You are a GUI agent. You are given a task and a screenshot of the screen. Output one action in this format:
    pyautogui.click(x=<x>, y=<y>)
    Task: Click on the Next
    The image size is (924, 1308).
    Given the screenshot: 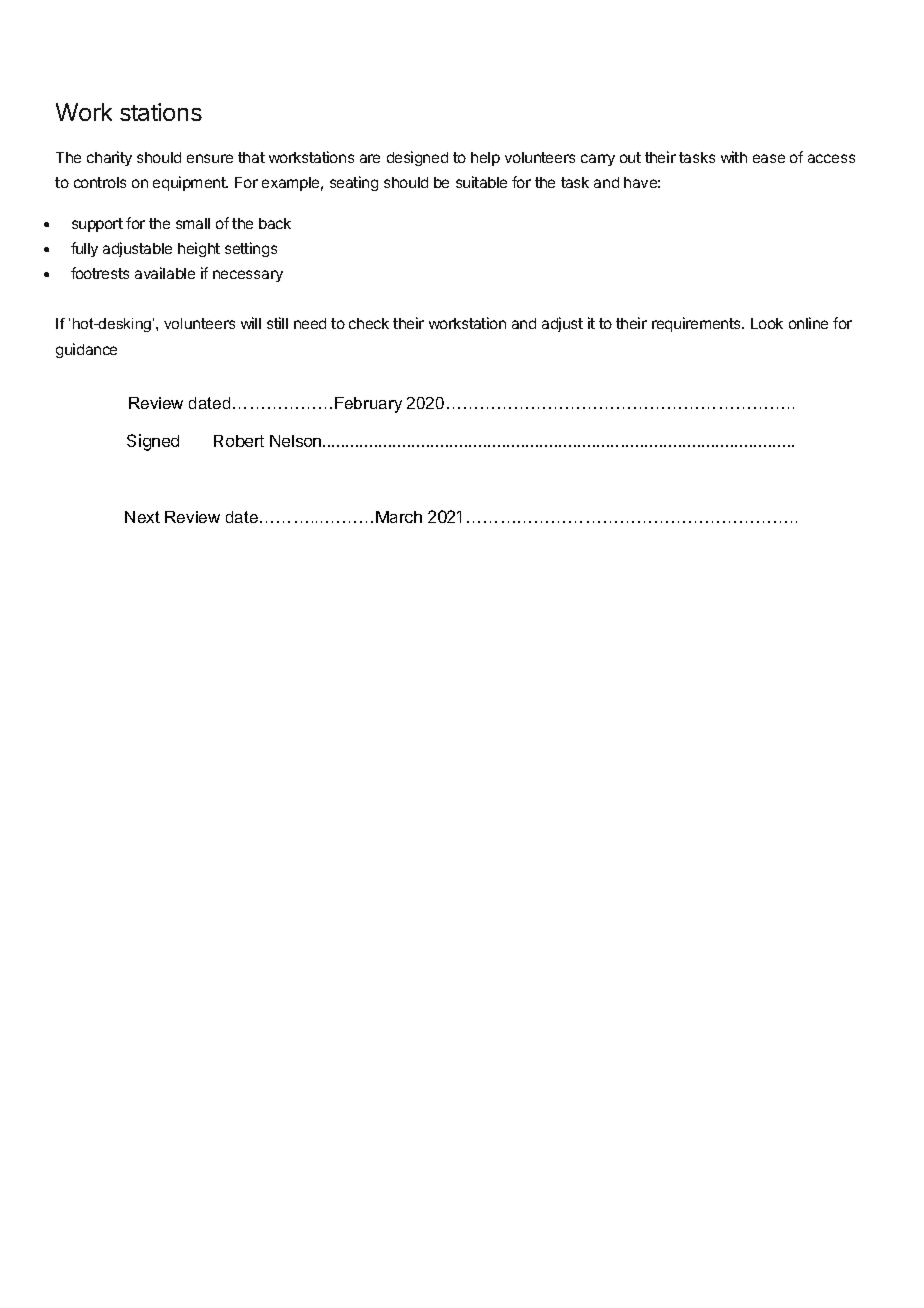 What is the action you would take?
    pyautogui.click(x=142, y=517)
